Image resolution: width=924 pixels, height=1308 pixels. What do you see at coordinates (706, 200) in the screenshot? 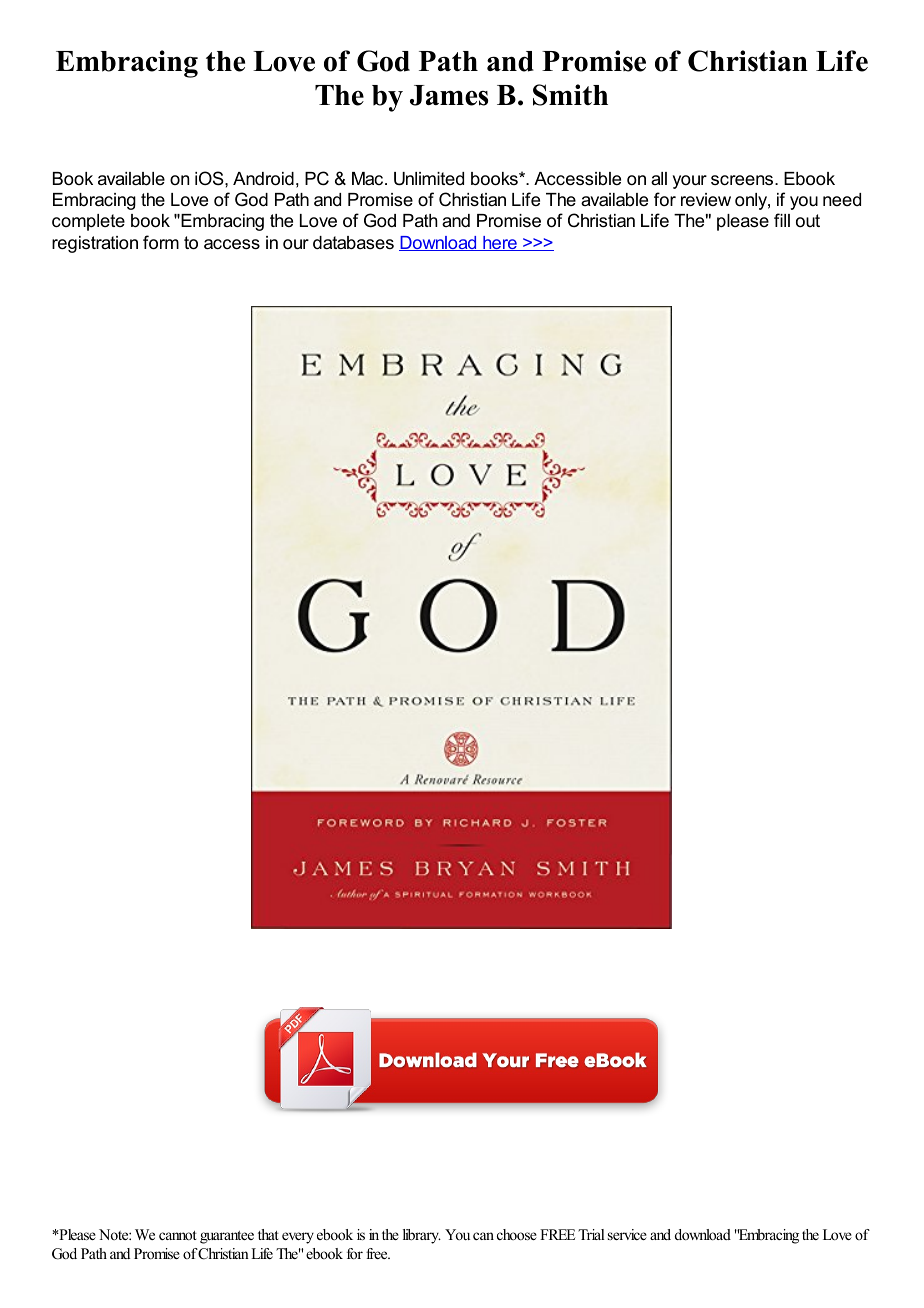
I see `review` at bounding box center [706, 200].
